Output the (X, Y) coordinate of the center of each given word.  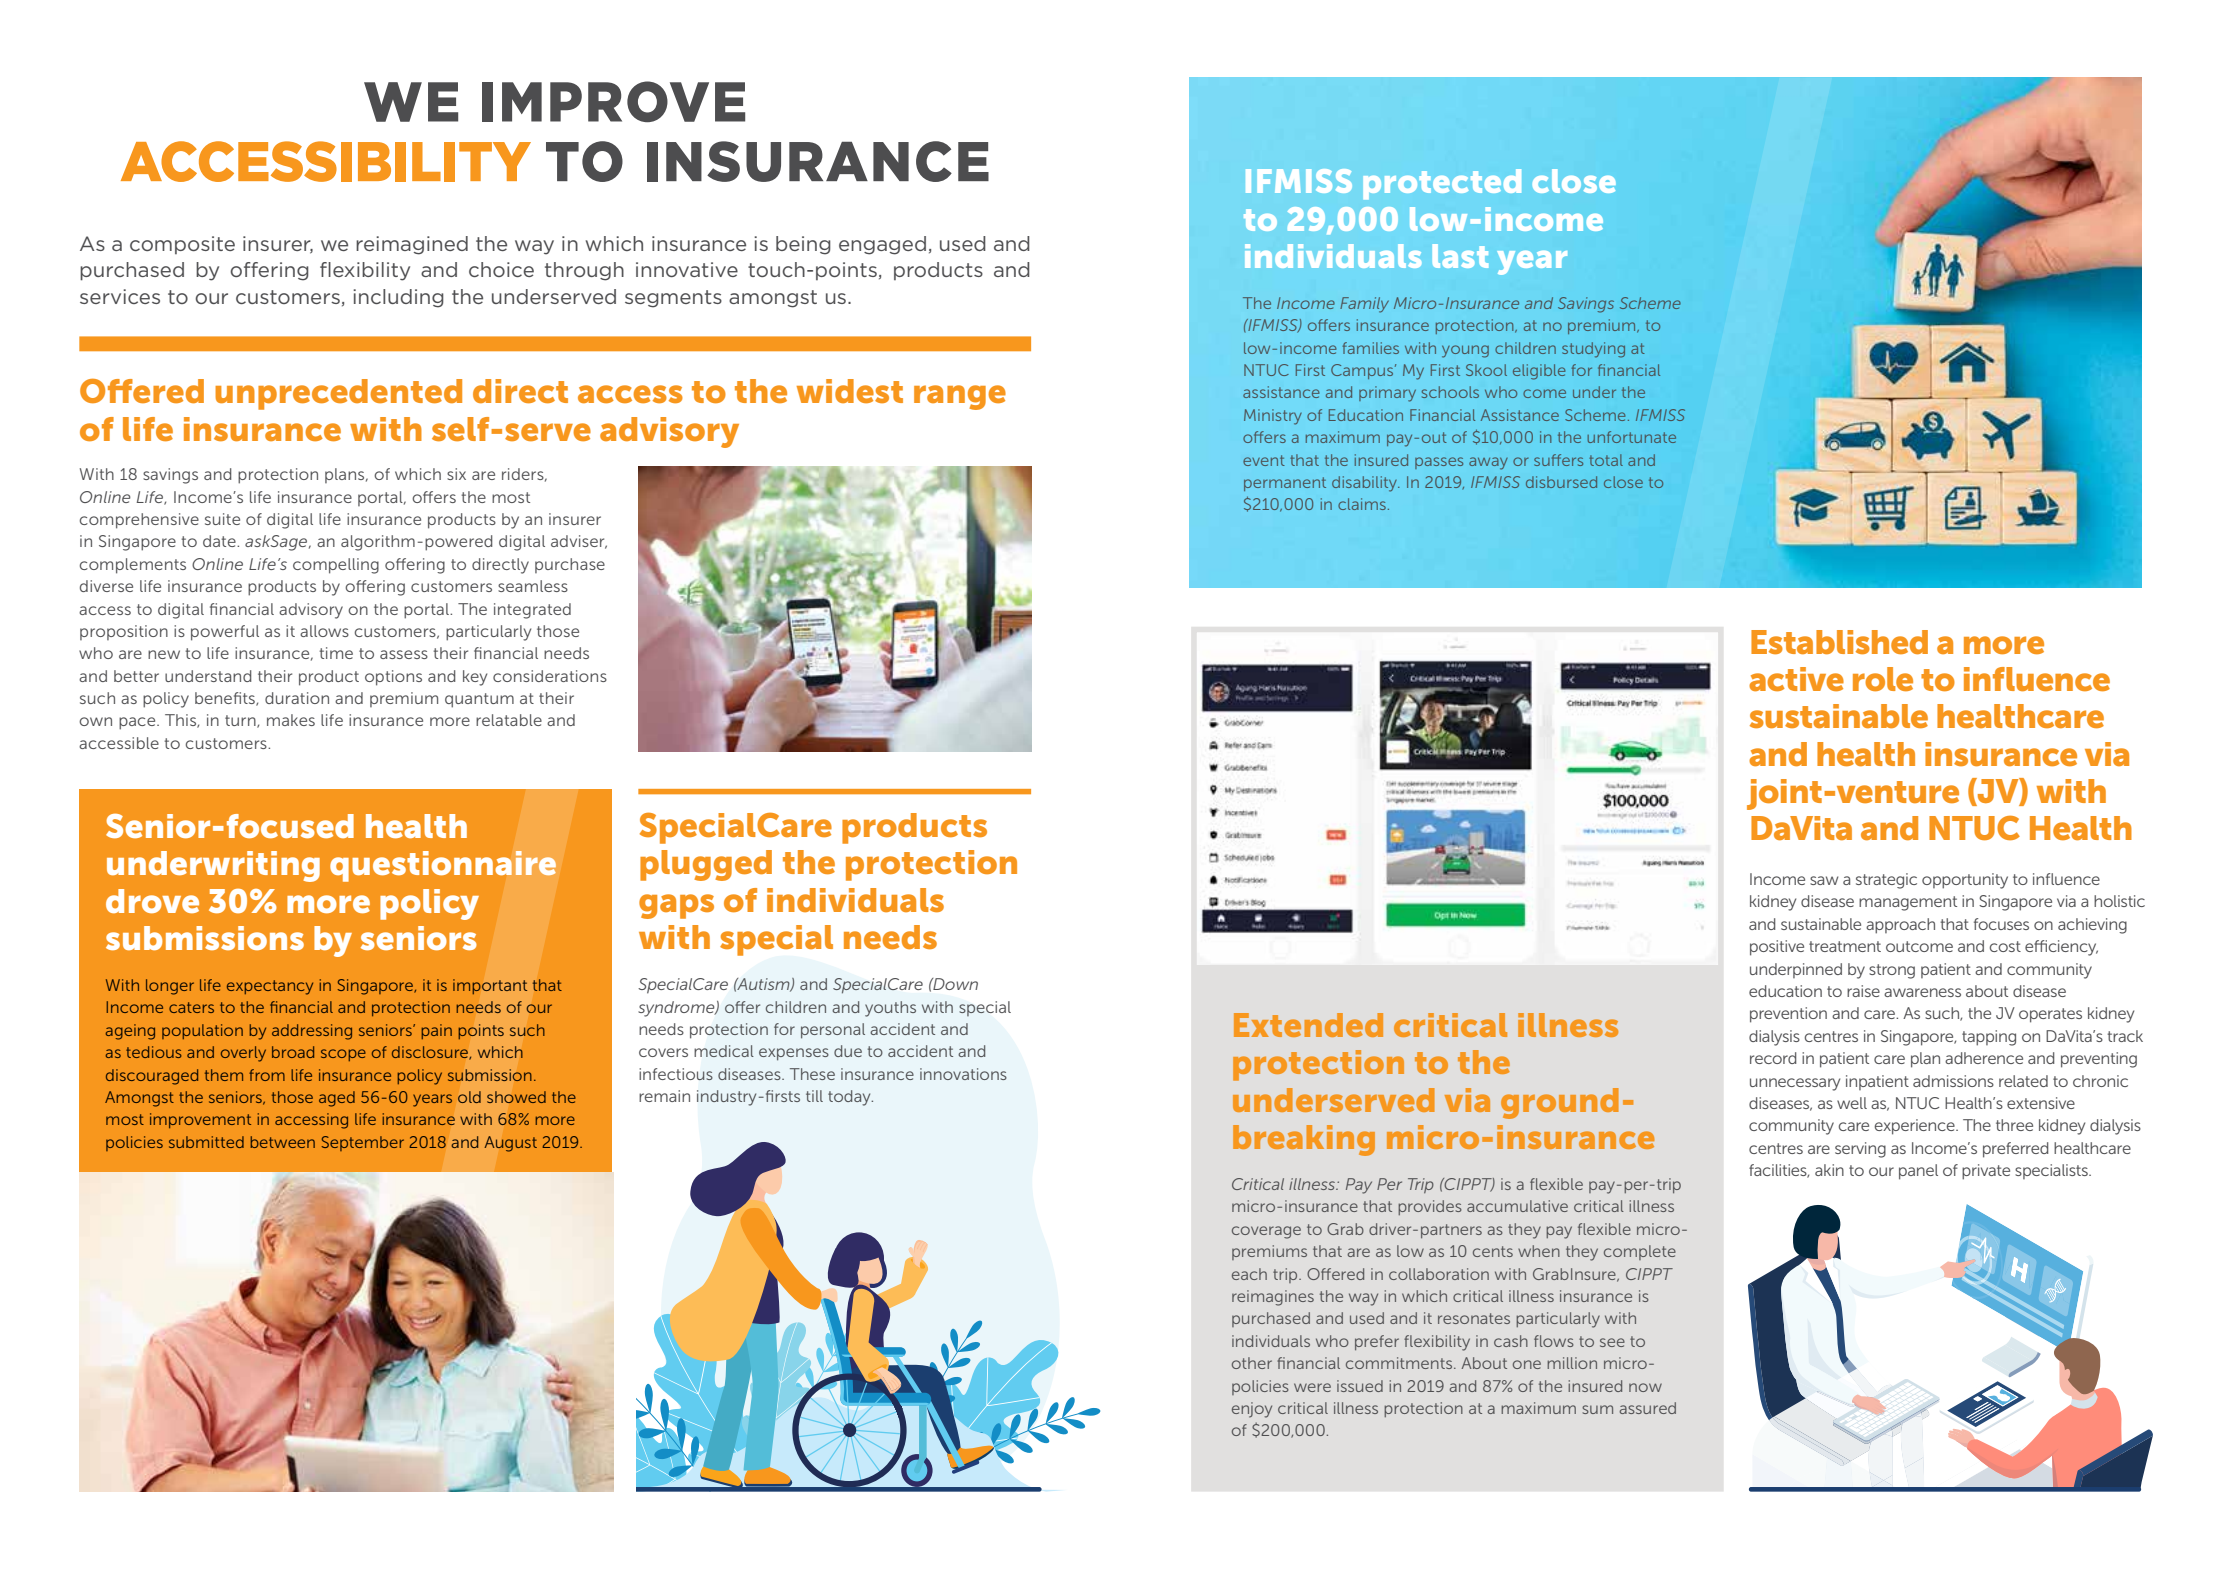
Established (1839, 642)
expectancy (270, 987)
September (363, 1143)
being (803, 245)
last (1460, 256)
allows (324, 631)
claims (1362, 504)
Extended (1308, 1025)
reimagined (412, 245)
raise (1863, 991)
